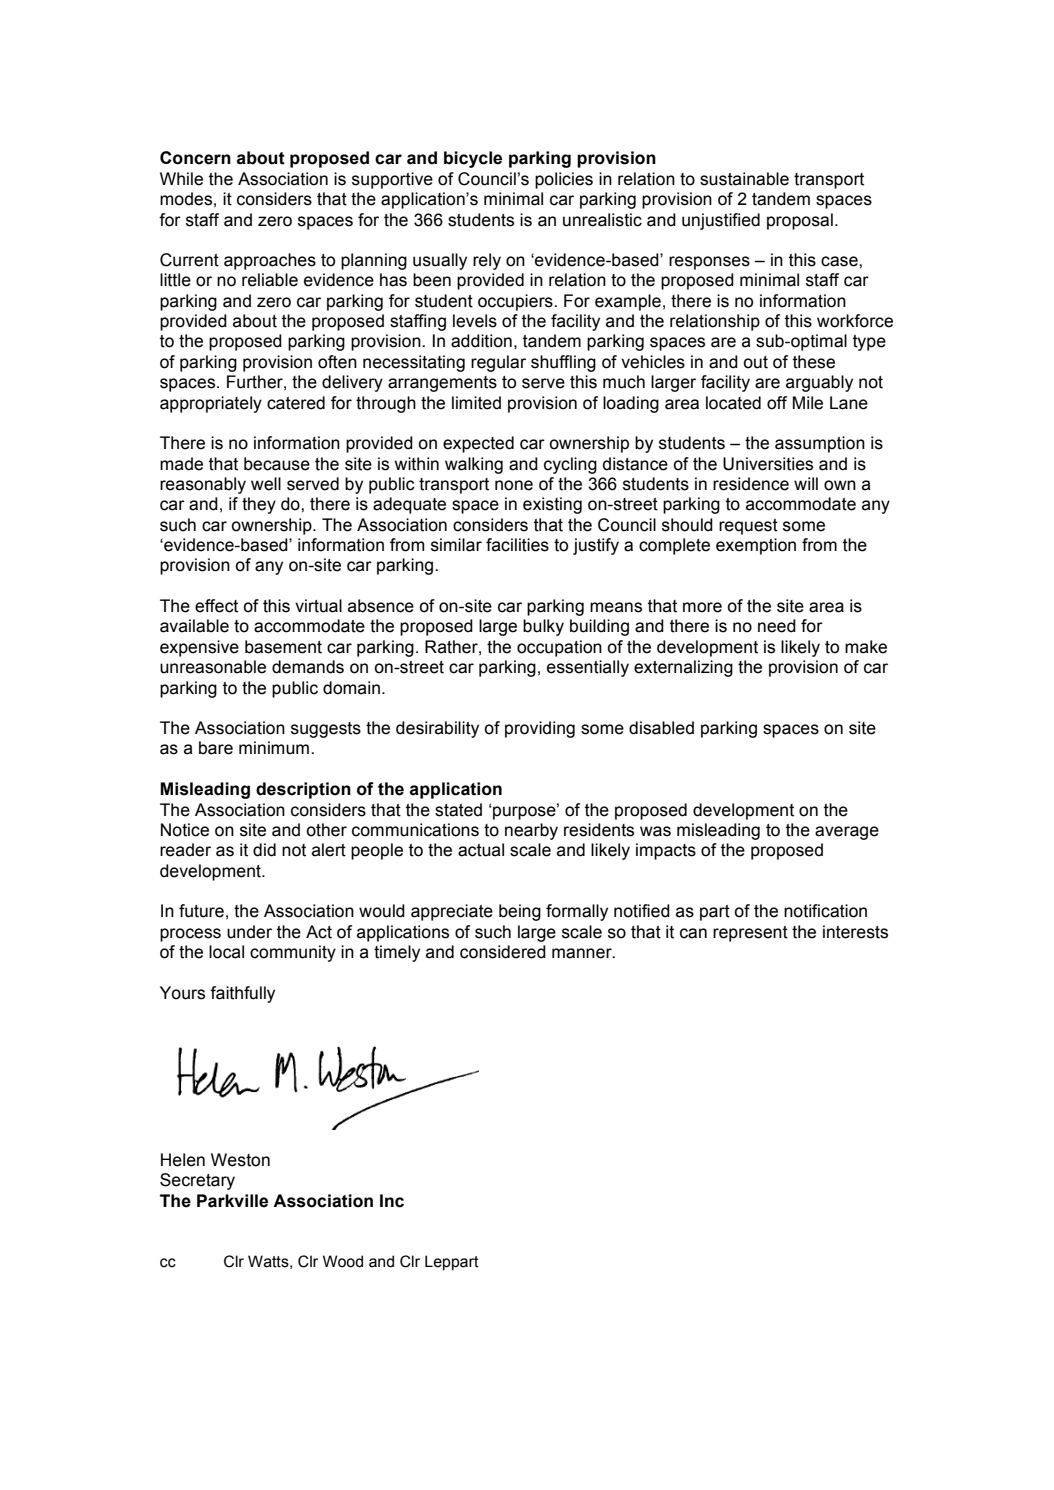 Image resolution: width=1054 pixels, height=1490 pixels. Describe the element at coordinates (392, 1201) in the screenshot. I see `Inc` at that location.
